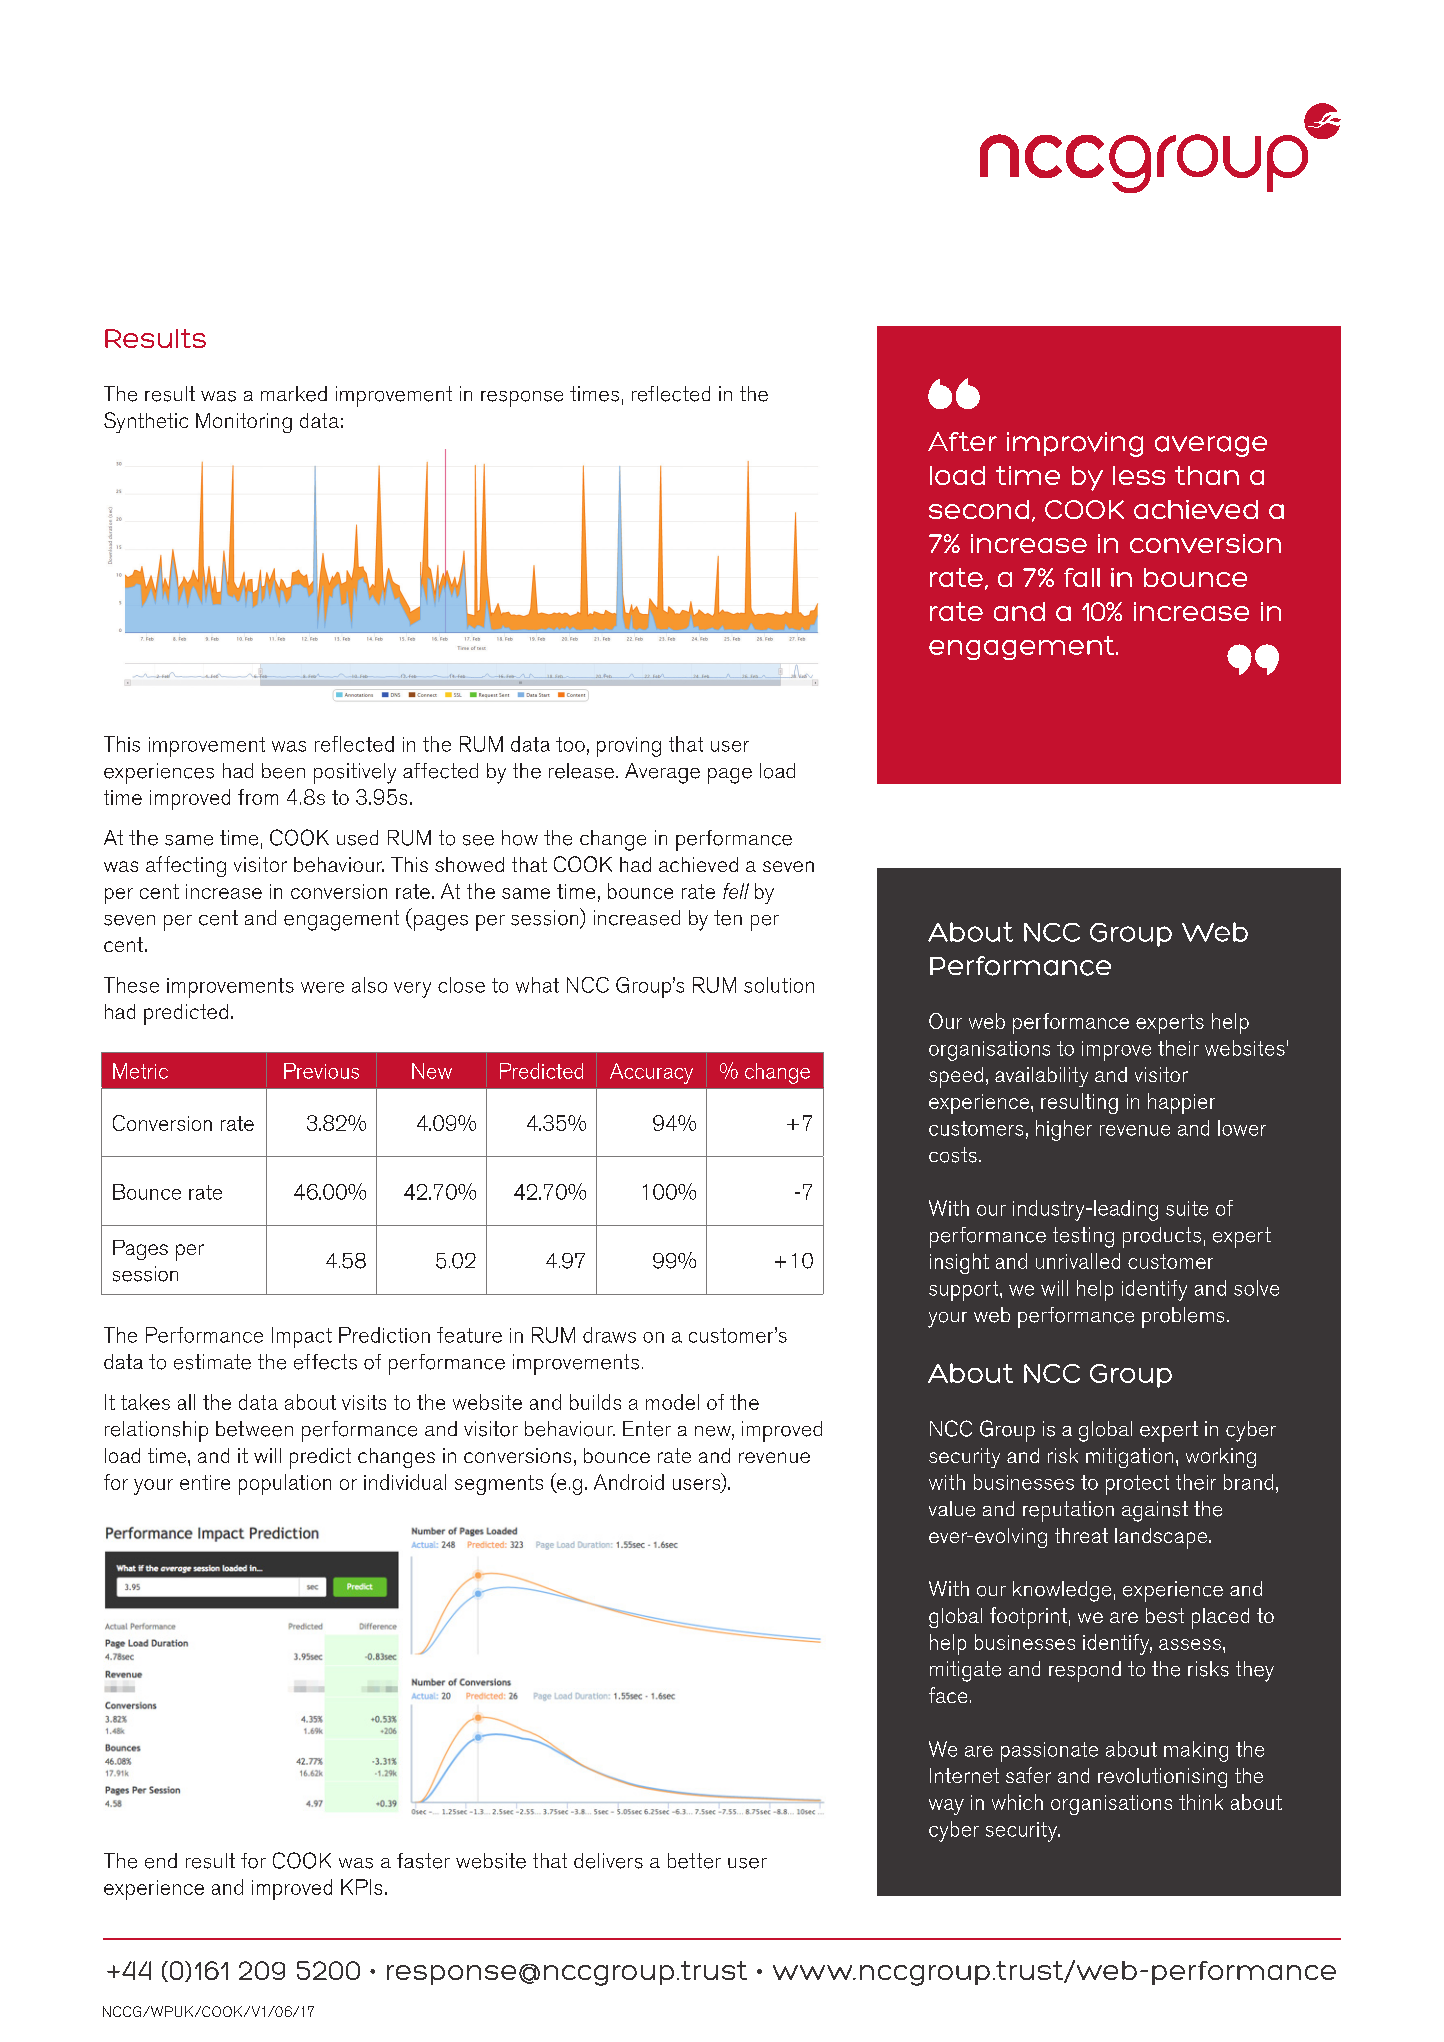 The width and height of the screenshot is (1444, 2042). What do you see at coordinates (694, 1861) in the screenshot?
I see `better` at bounding box center [694, 1861].
